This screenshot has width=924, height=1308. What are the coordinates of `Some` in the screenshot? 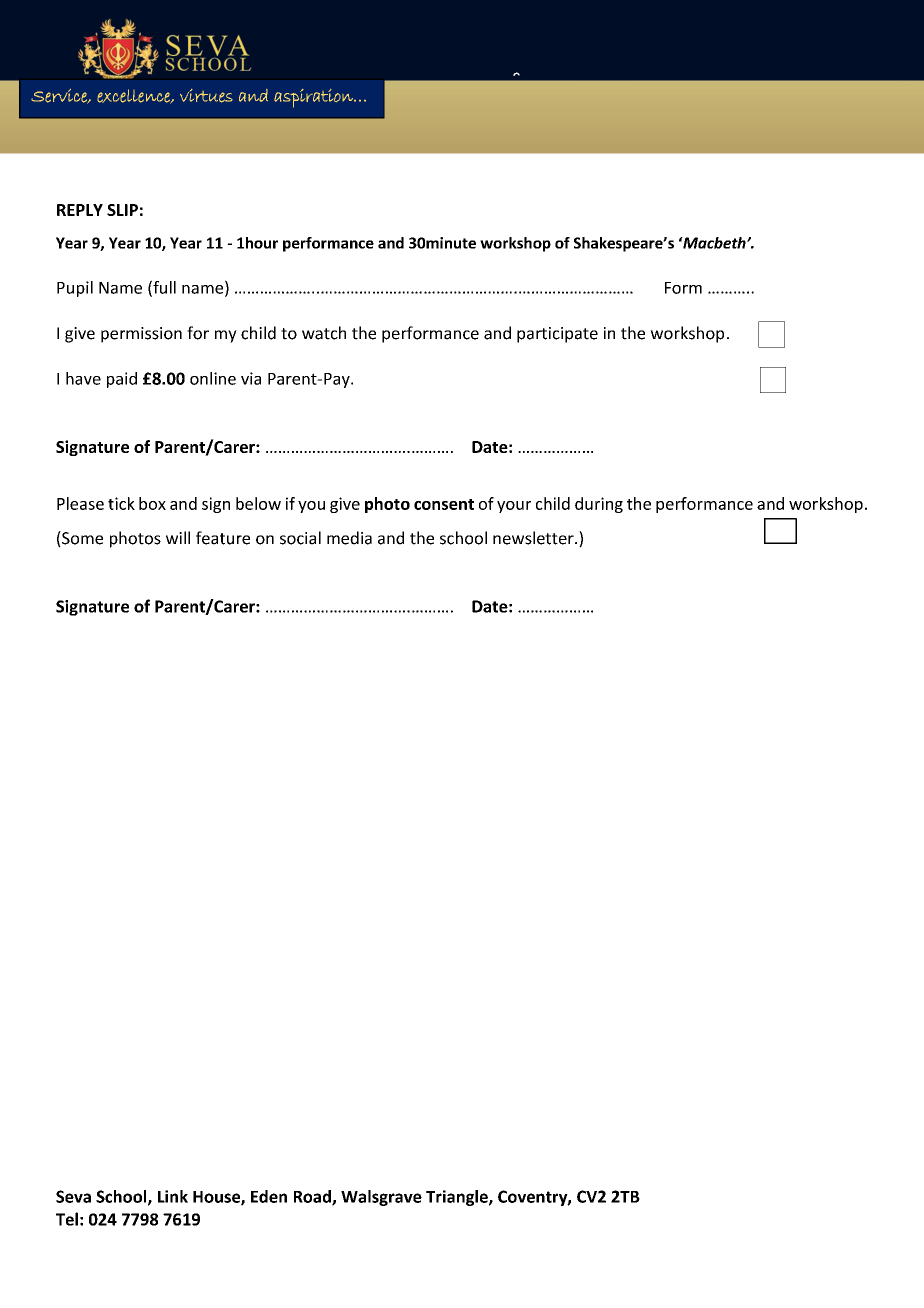 It's located at (81, 539).
